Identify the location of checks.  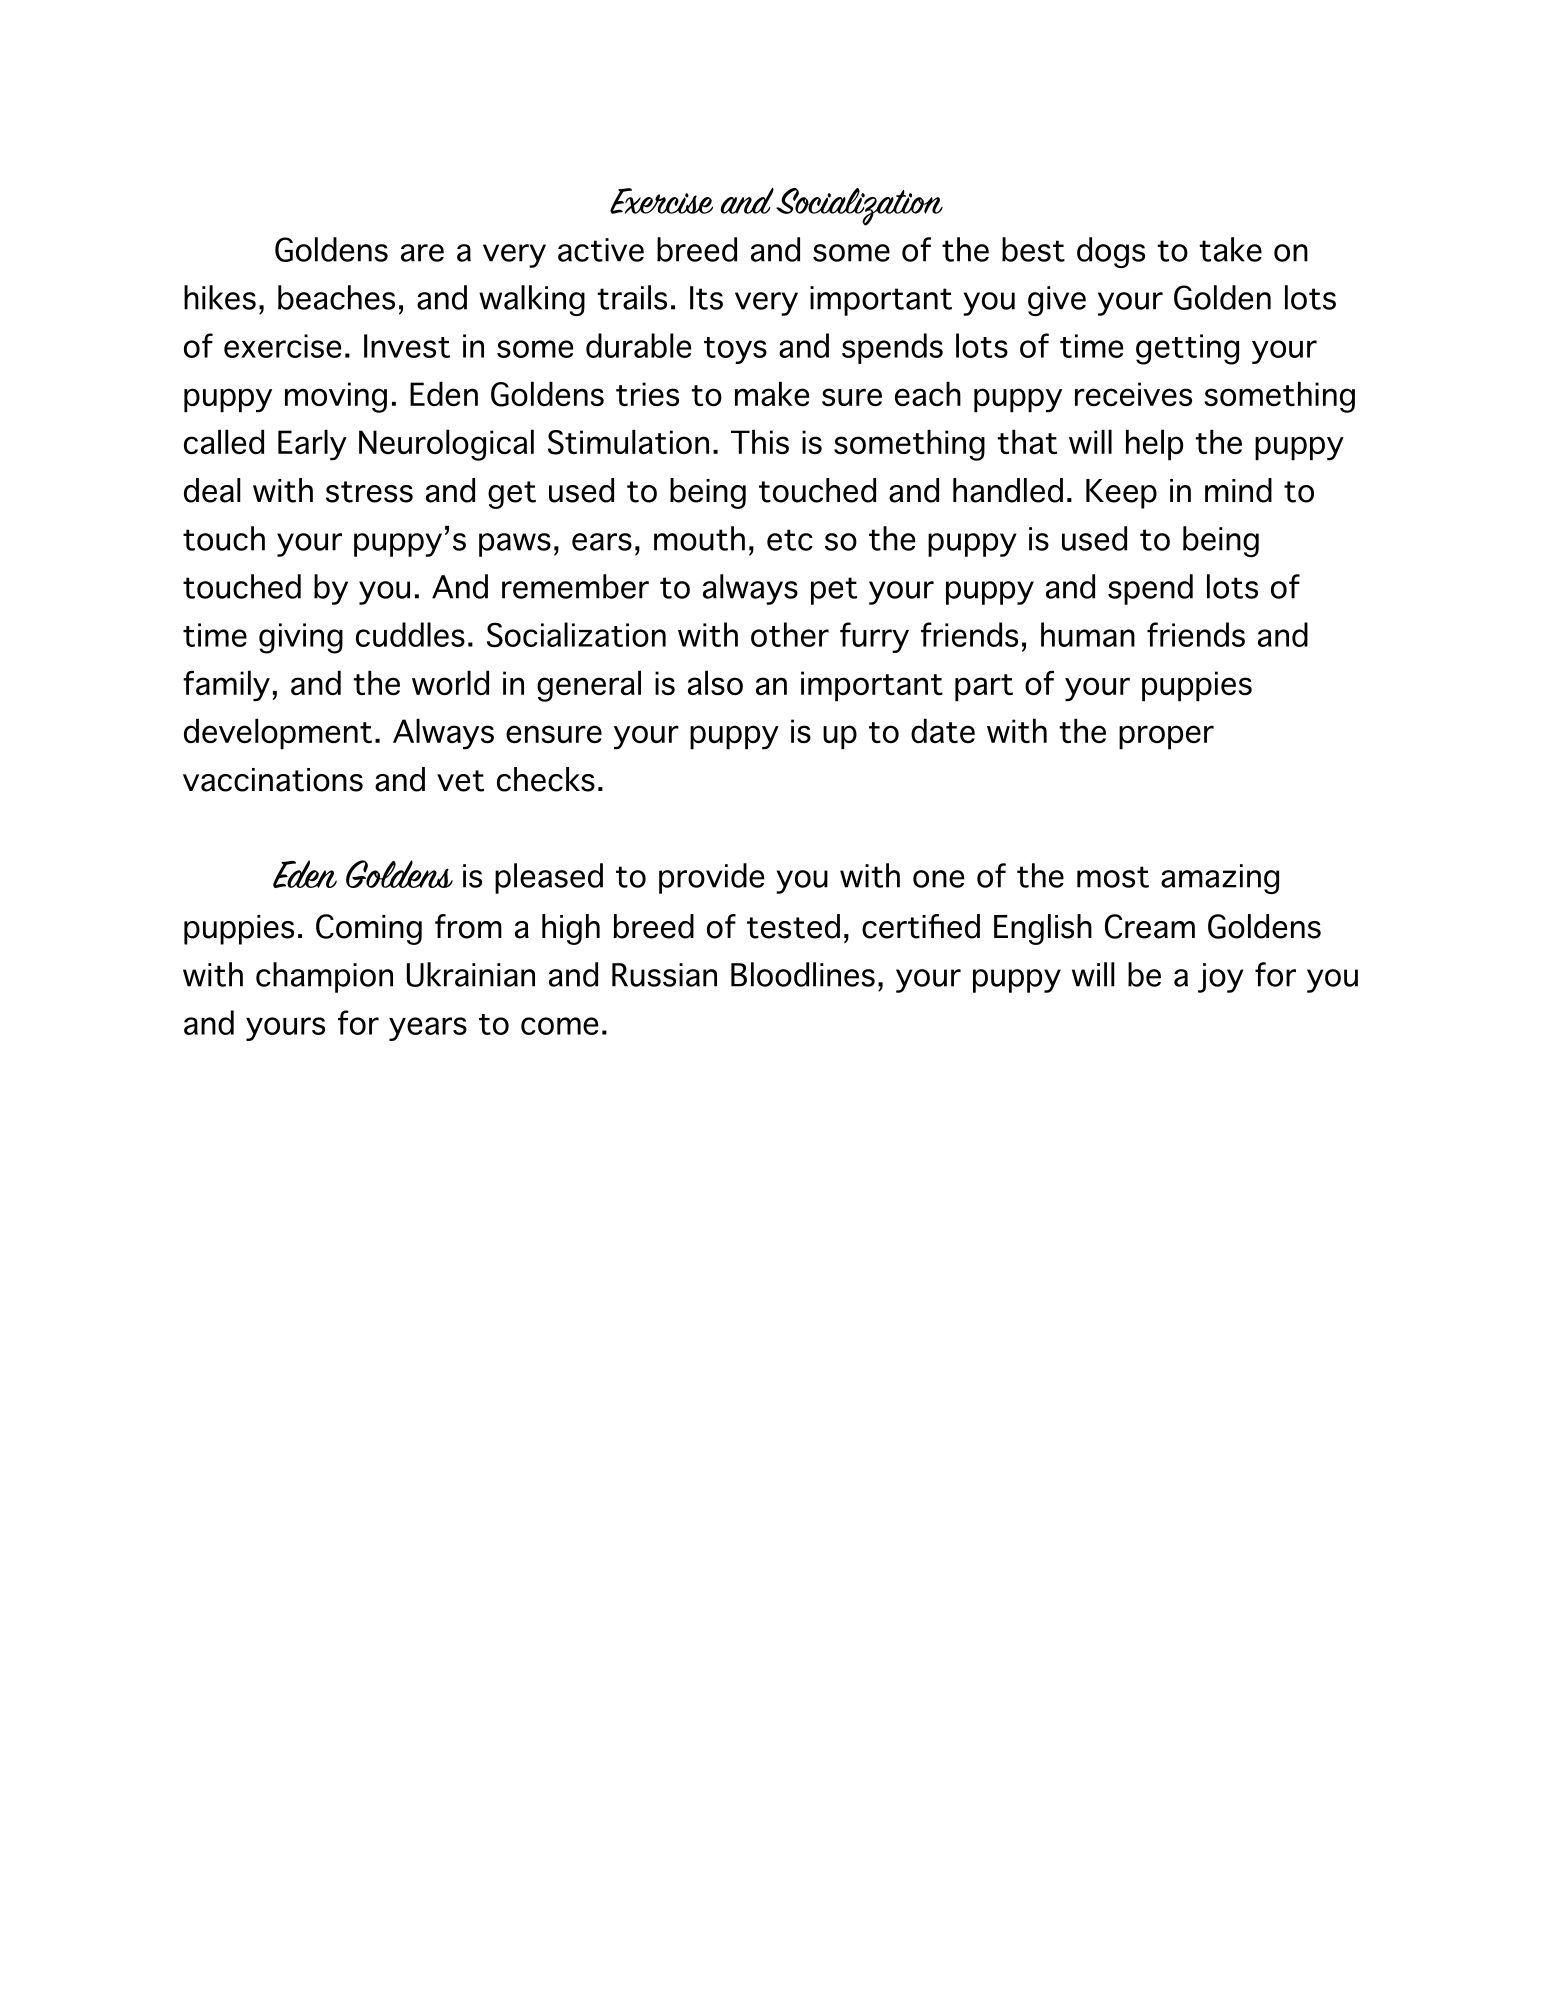
(546, 779).
